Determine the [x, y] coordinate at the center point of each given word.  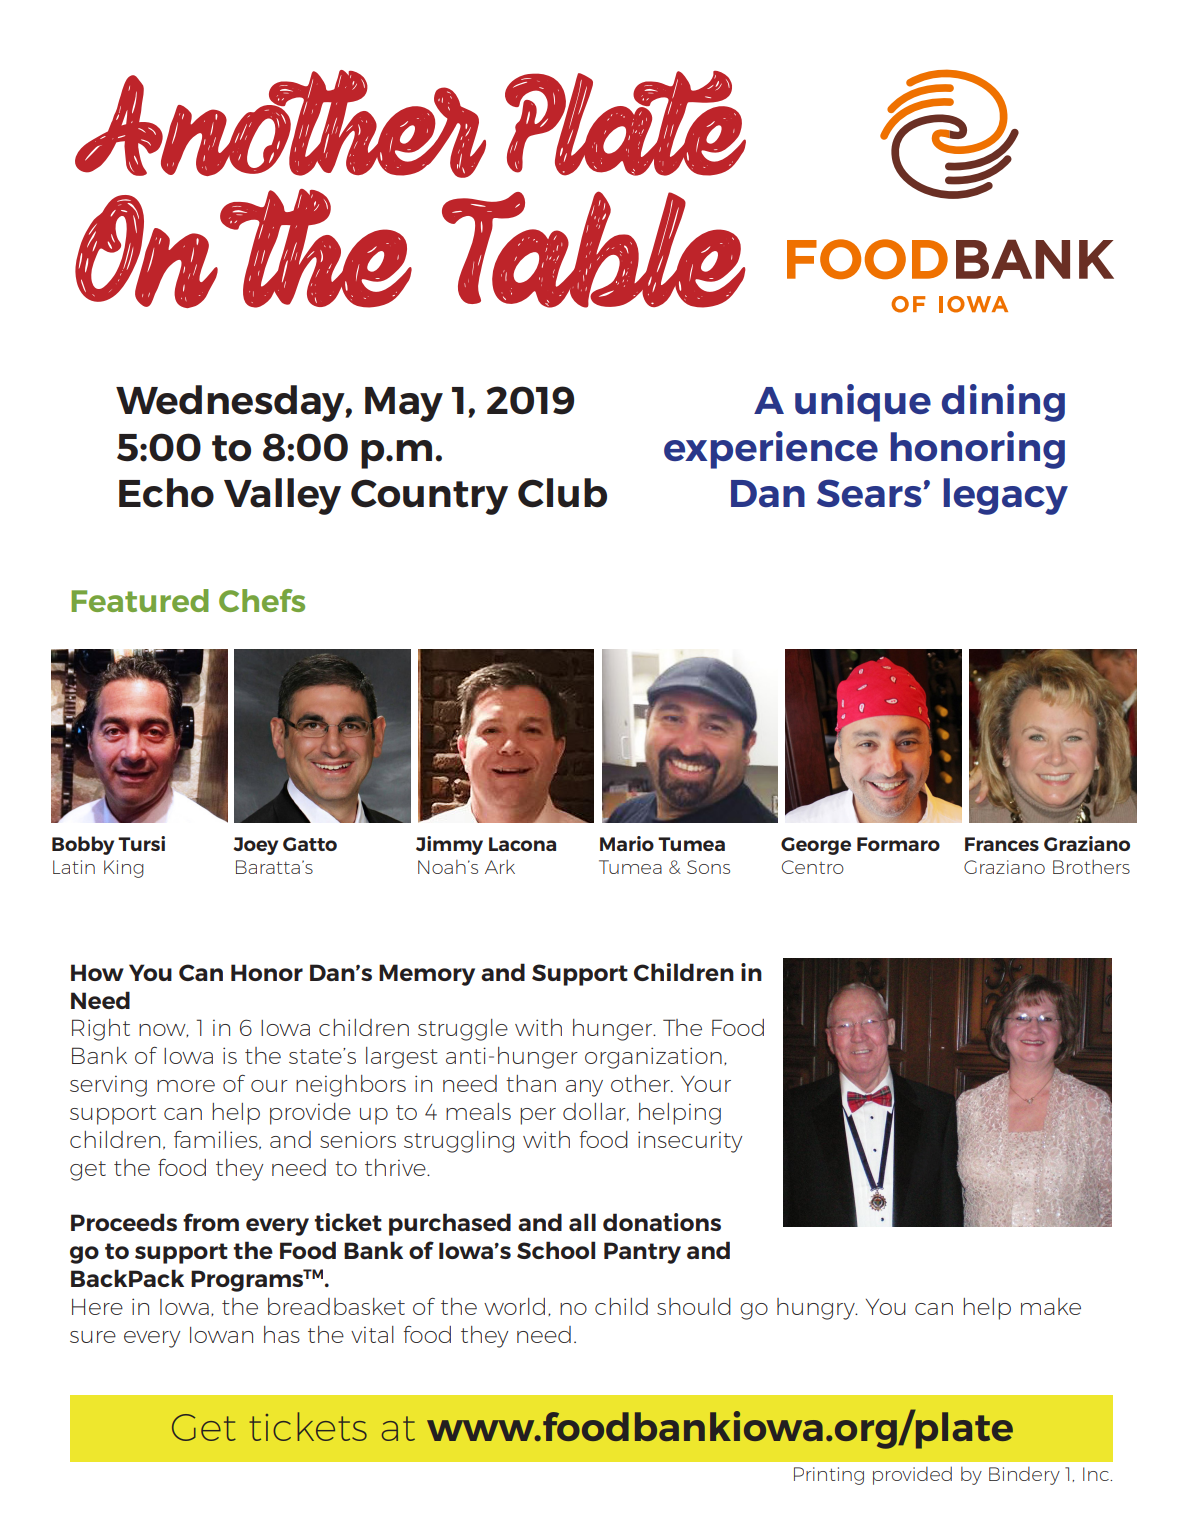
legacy [1006, 496]
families [217, 1140]
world [514, 1306]
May [404, 404]
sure [93, 1337]
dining [1003, 403]
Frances [1002, 844]
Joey [256, 846]
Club [562, 493]
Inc [1097, 1474]
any [584, 1088]
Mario [627, 843]
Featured [140, 600]
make [1051, 1306]
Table [594, 249]
